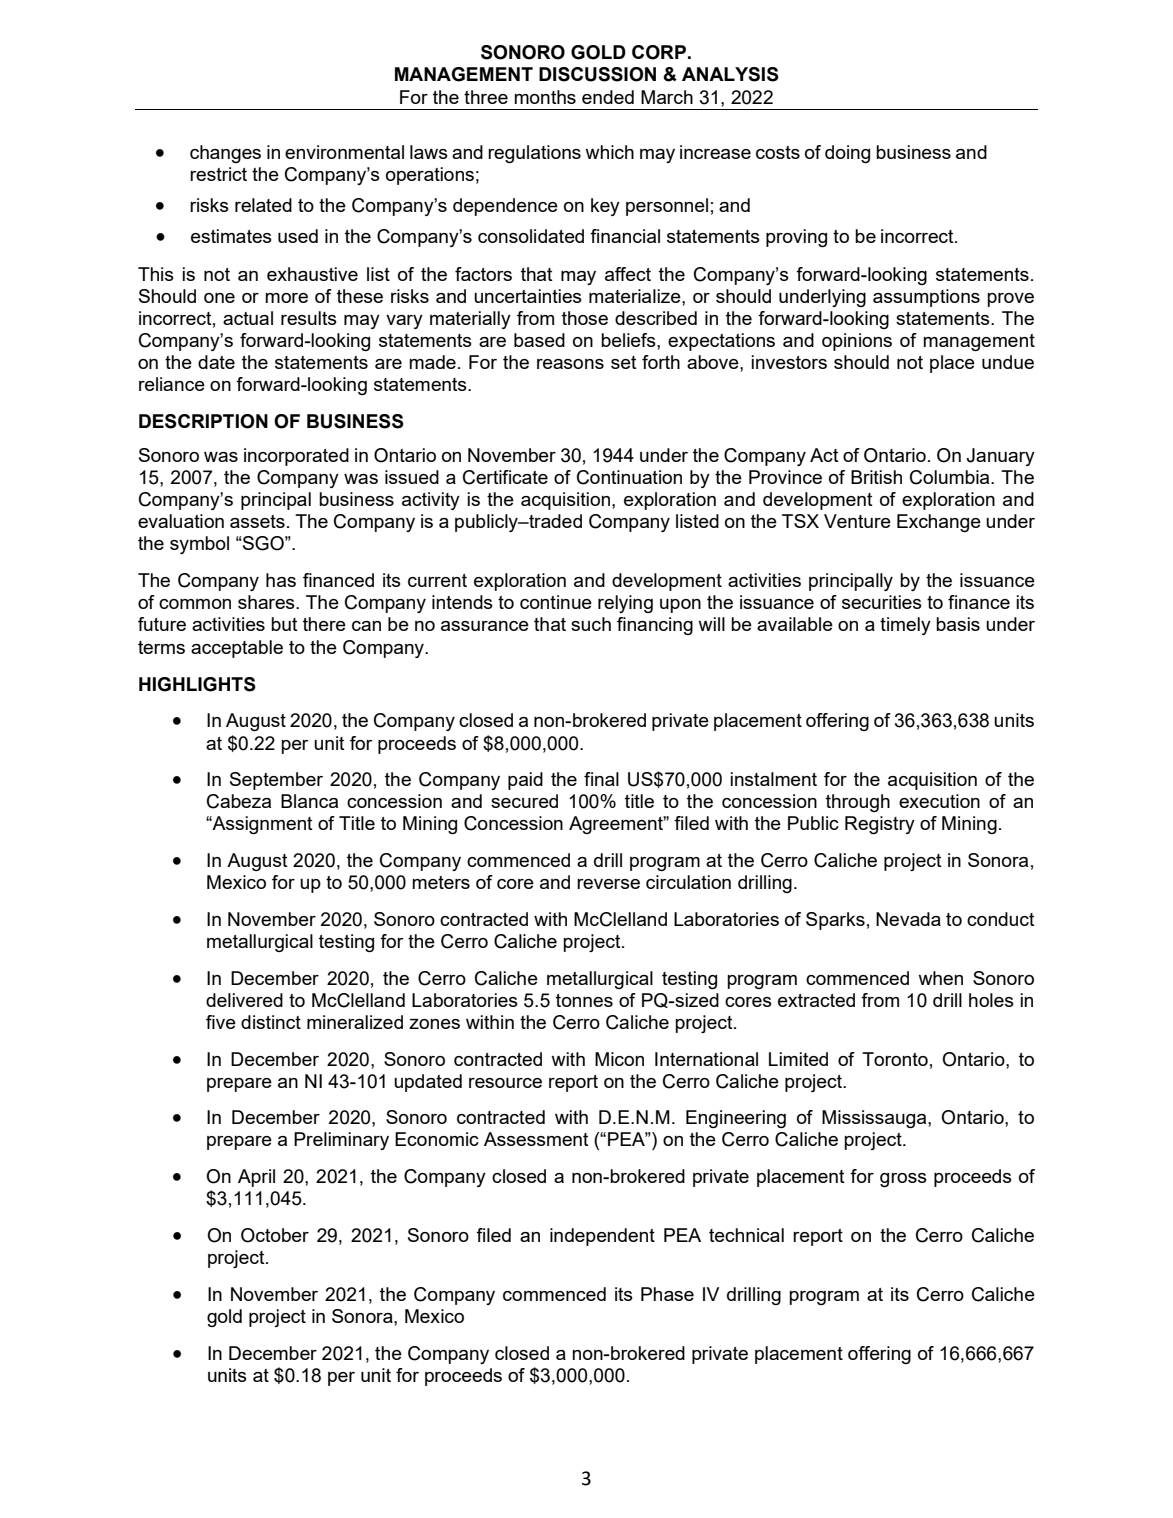 The height and width of the page is (1518, 1173). I want to click on reverse, so click(608, 884).
